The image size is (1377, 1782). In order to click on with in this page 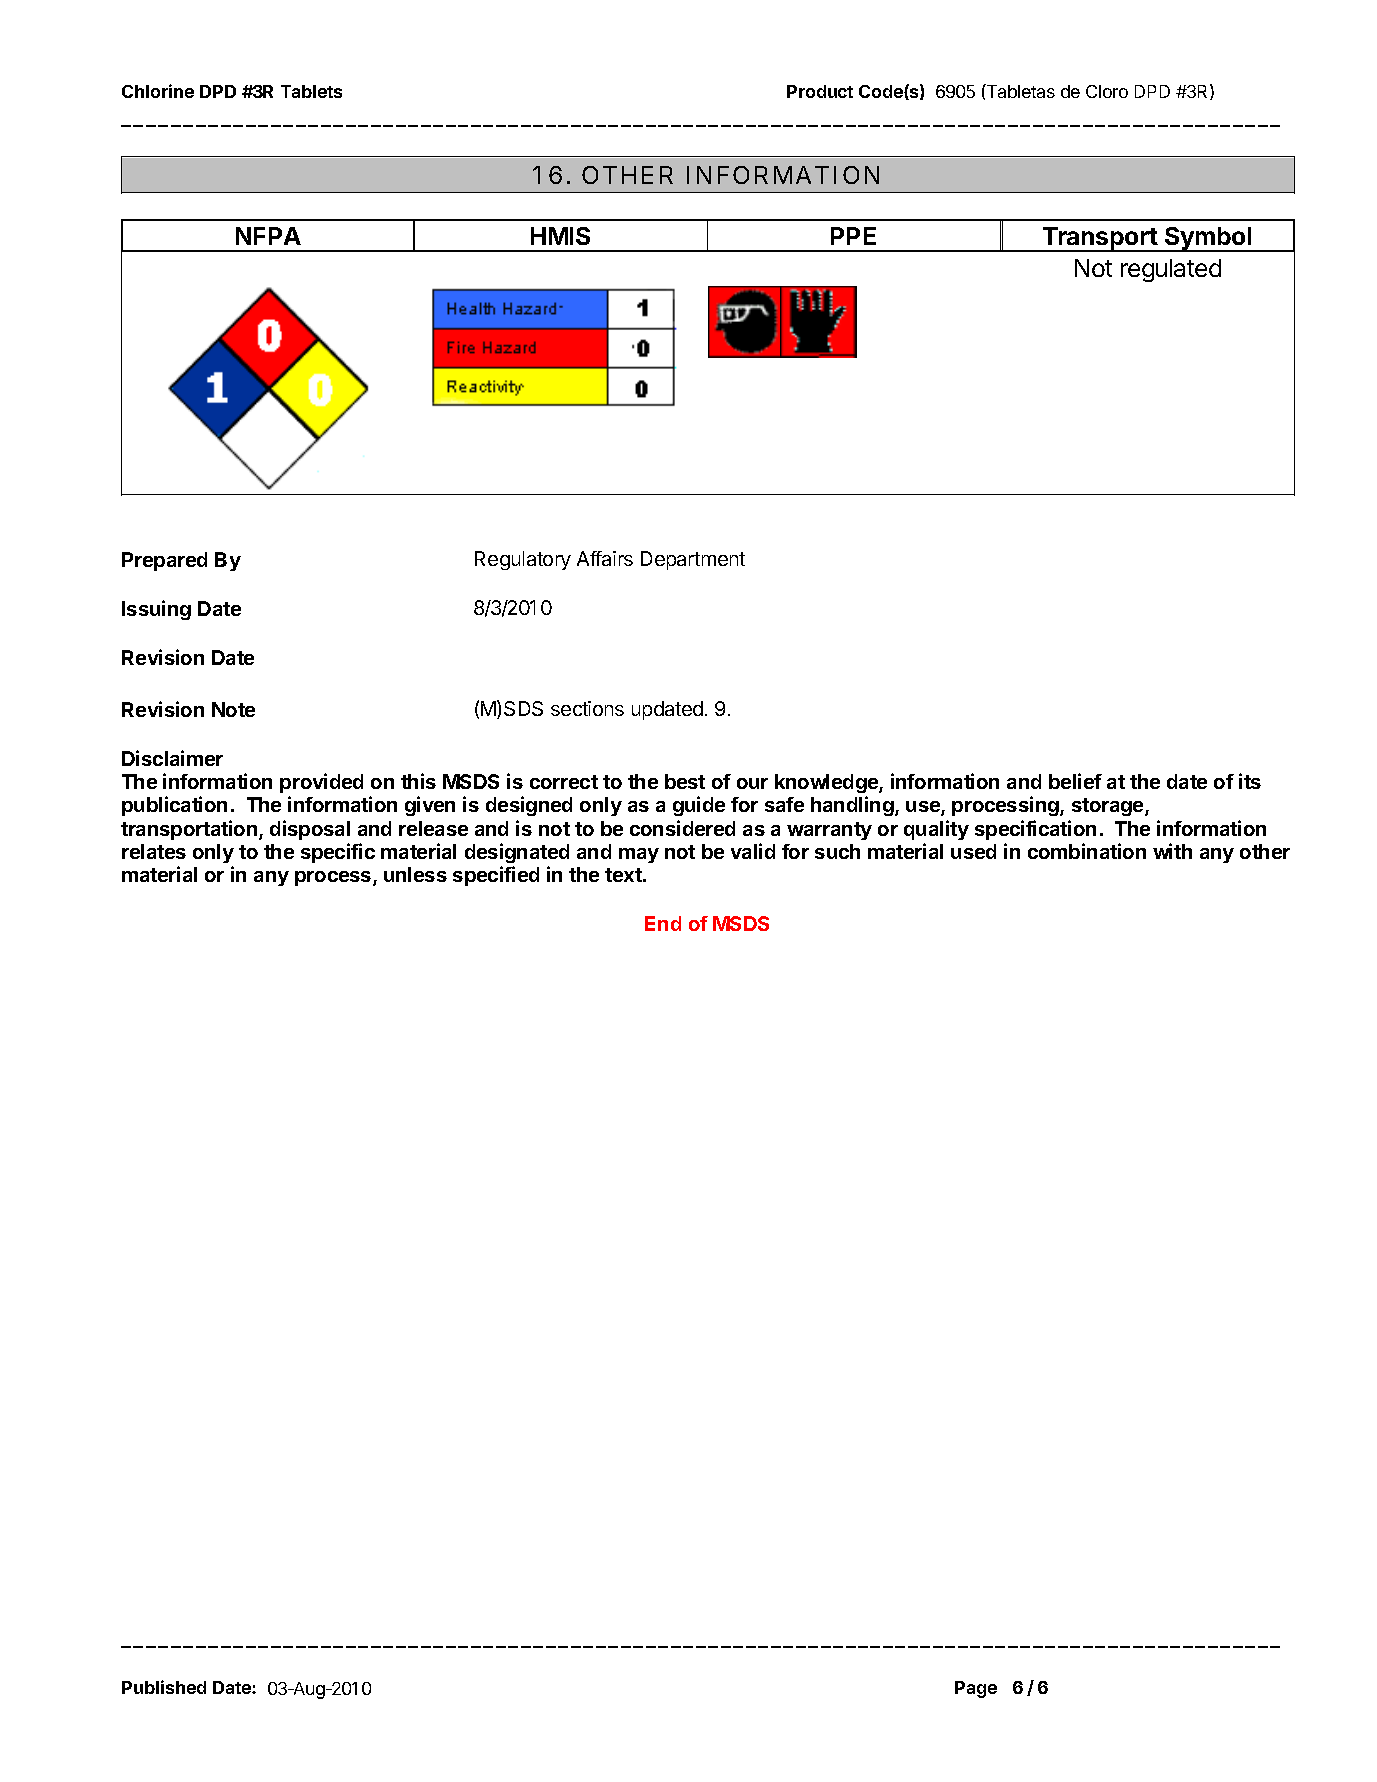, I will do `click(1172, 851)`.
